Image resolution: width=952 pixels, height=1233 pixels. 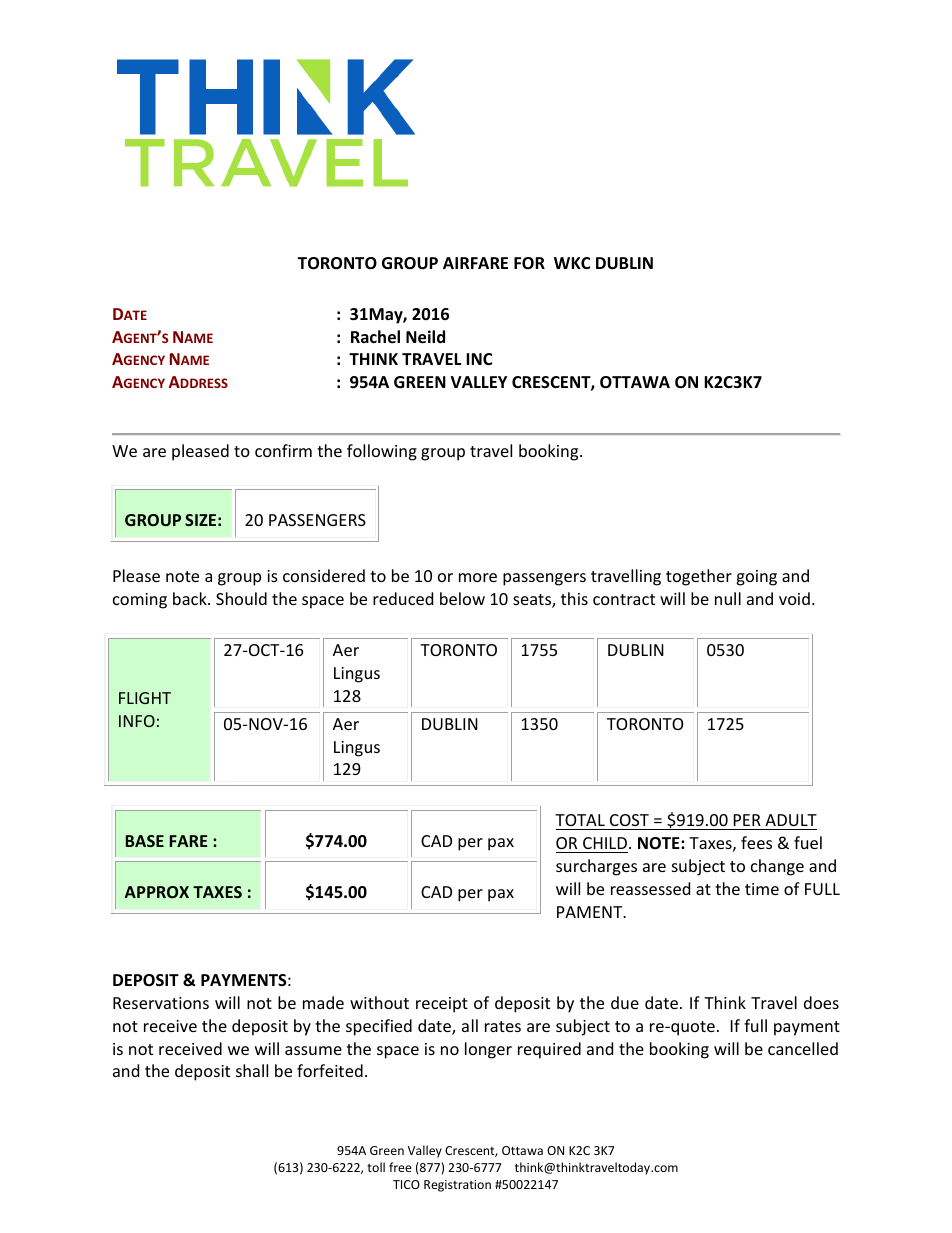 What do you see at coordinates (728, 598) in the image?
I see `null` at bounding box center [728, 598].
